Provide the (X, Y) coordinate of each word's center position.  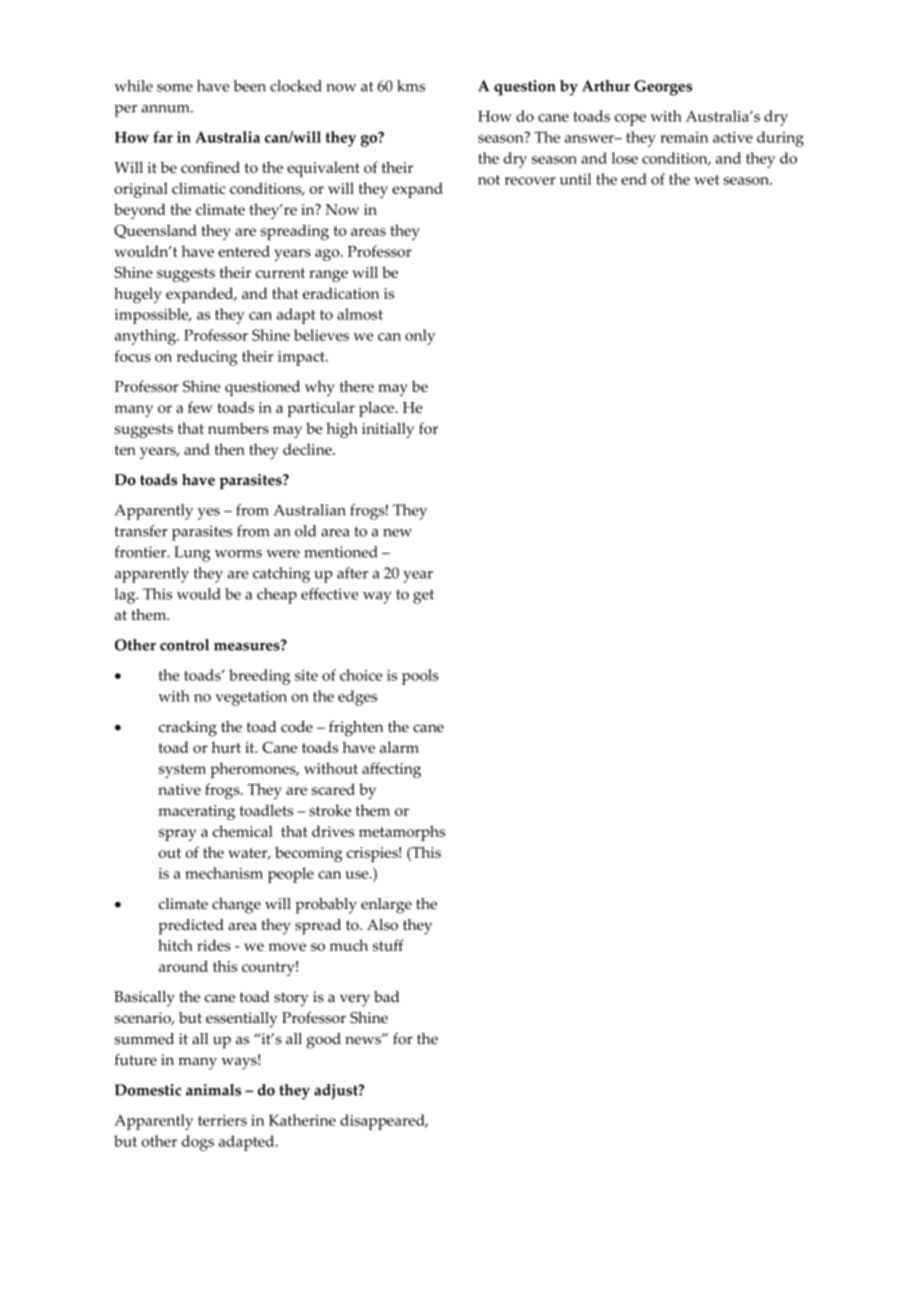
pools (420, 677)
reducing (207, 358)
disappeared (383, 1122)
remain (684, 137)
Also (382, 925)
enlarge (386, 906)
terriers (222, 1120)
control (184, 645)
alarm (399, 747)
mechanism (224, 873)
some (175, 88)
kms (411, 86)
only (420, 337)
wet (706, 180)
